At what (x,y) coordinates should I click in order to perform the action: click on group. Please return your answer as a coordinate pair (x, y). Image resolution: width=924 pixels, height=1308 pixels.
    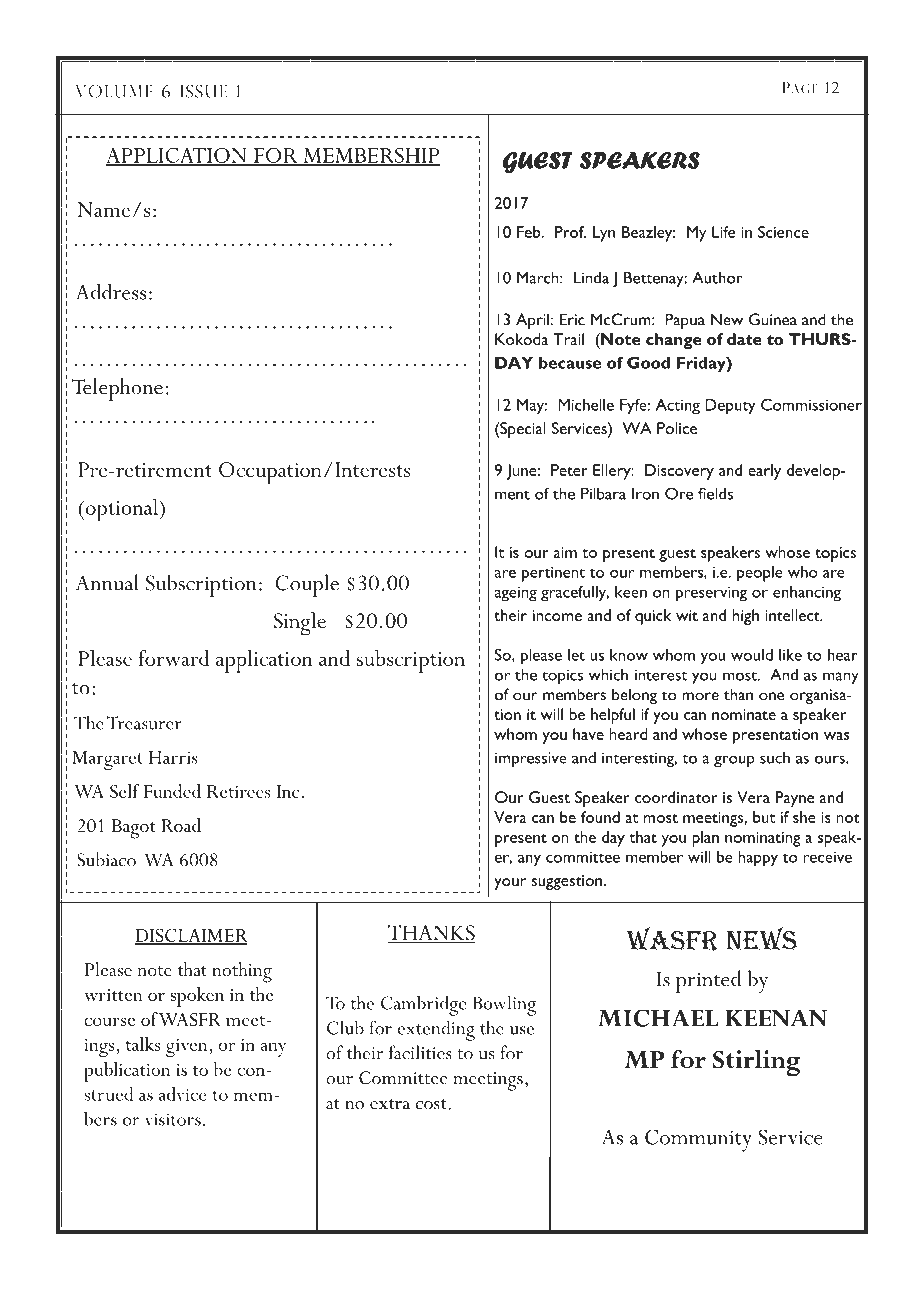
    Looking at the image, I should click on (734, 761).
